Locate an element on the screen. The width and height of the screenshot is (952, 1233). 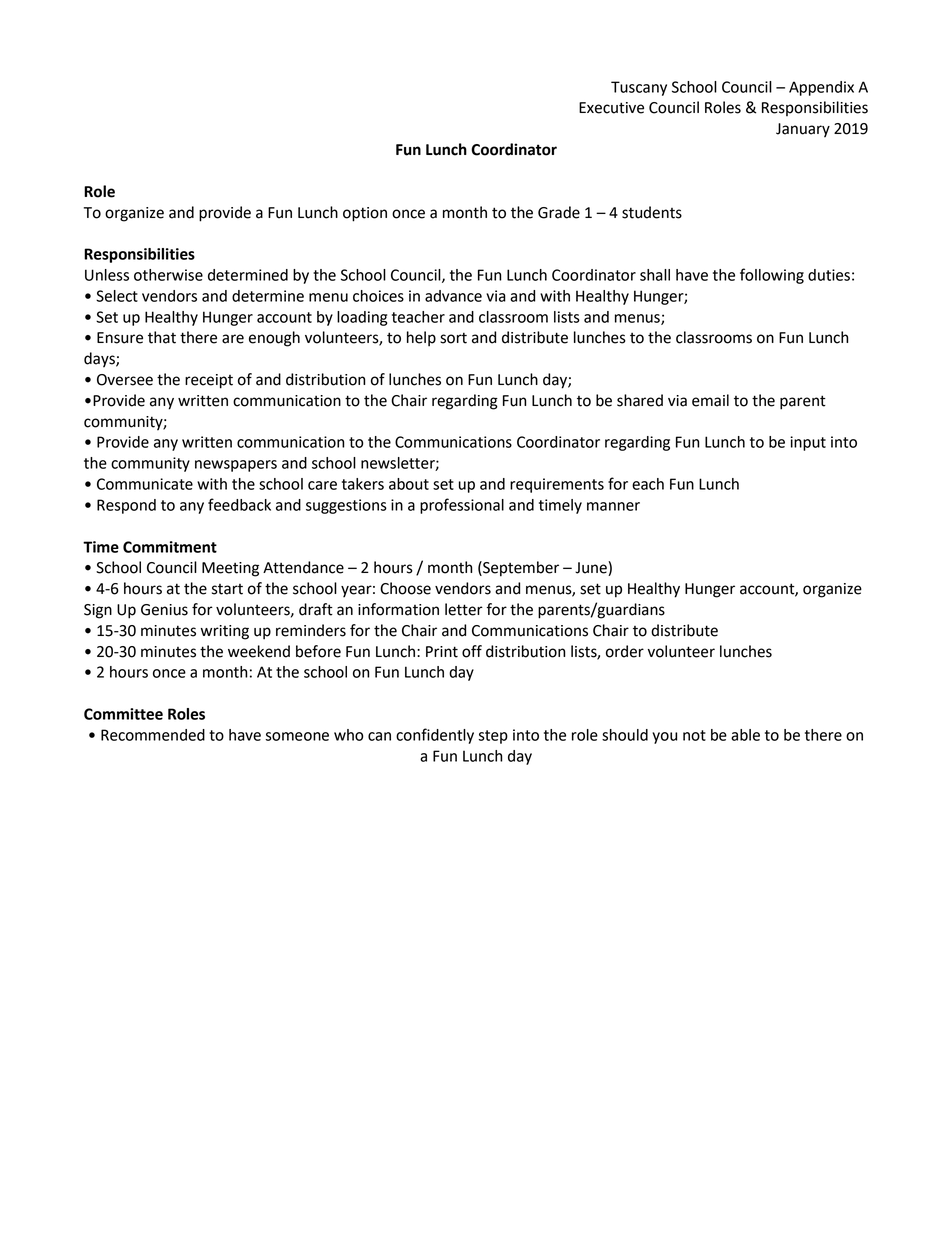
January is located at coordinates (803, 130).
